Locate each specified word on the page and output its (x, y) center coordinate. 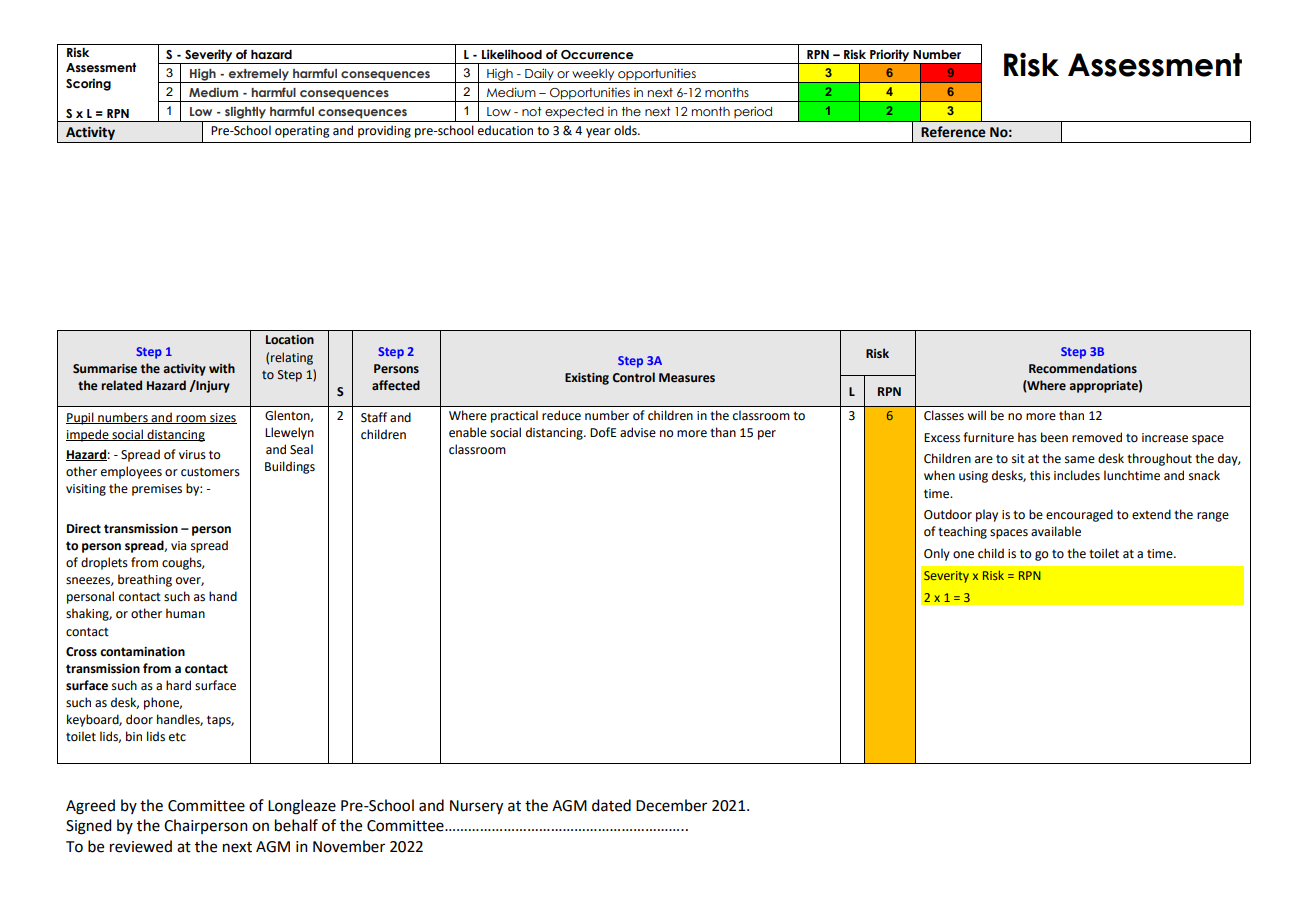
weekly (593, 76)
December (671, 805)
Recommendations (1083, 368)
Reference (953, 132)
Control (634, 377)
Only (937, 554)
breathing (145, 580)
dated (611, 805)
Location (290, 340)
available (1056, 531)
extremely (259, 76)
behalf (296, 825)
